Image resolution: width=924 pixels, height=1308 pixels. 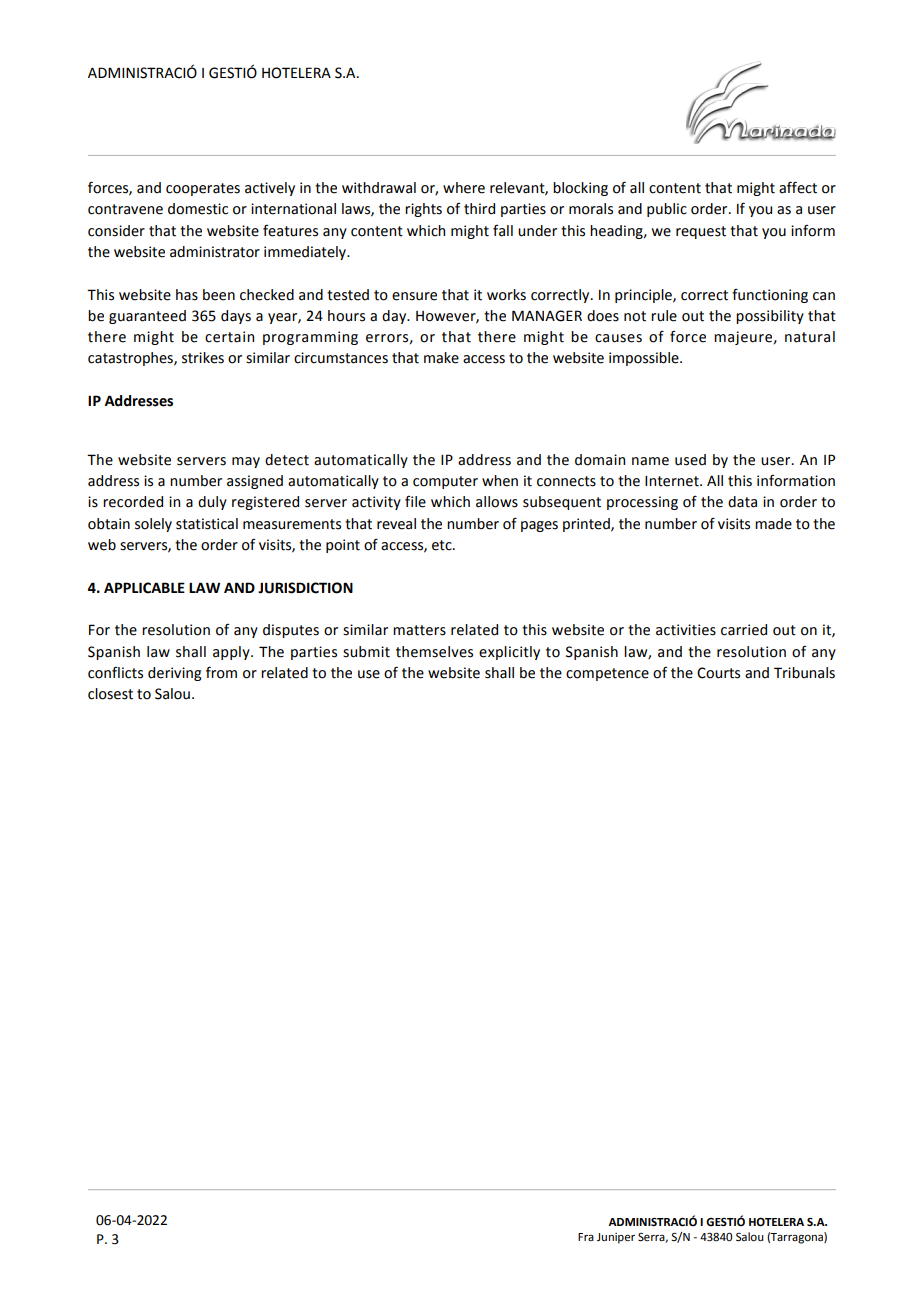 I want to click on request, so click(x=701, y=232).
